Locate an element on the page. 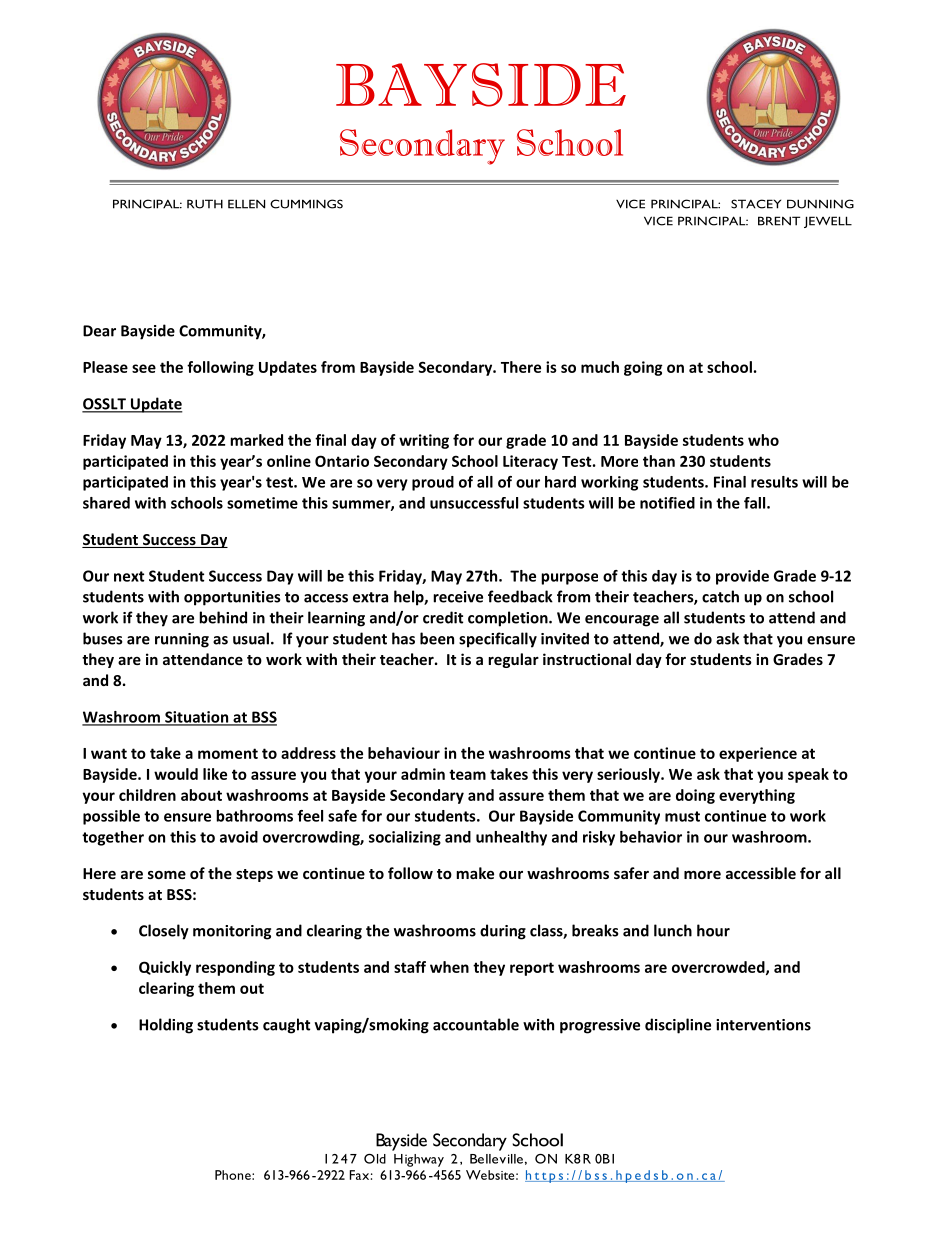 The image size is (952, 1233). when is located at coordinates (449, 967).
